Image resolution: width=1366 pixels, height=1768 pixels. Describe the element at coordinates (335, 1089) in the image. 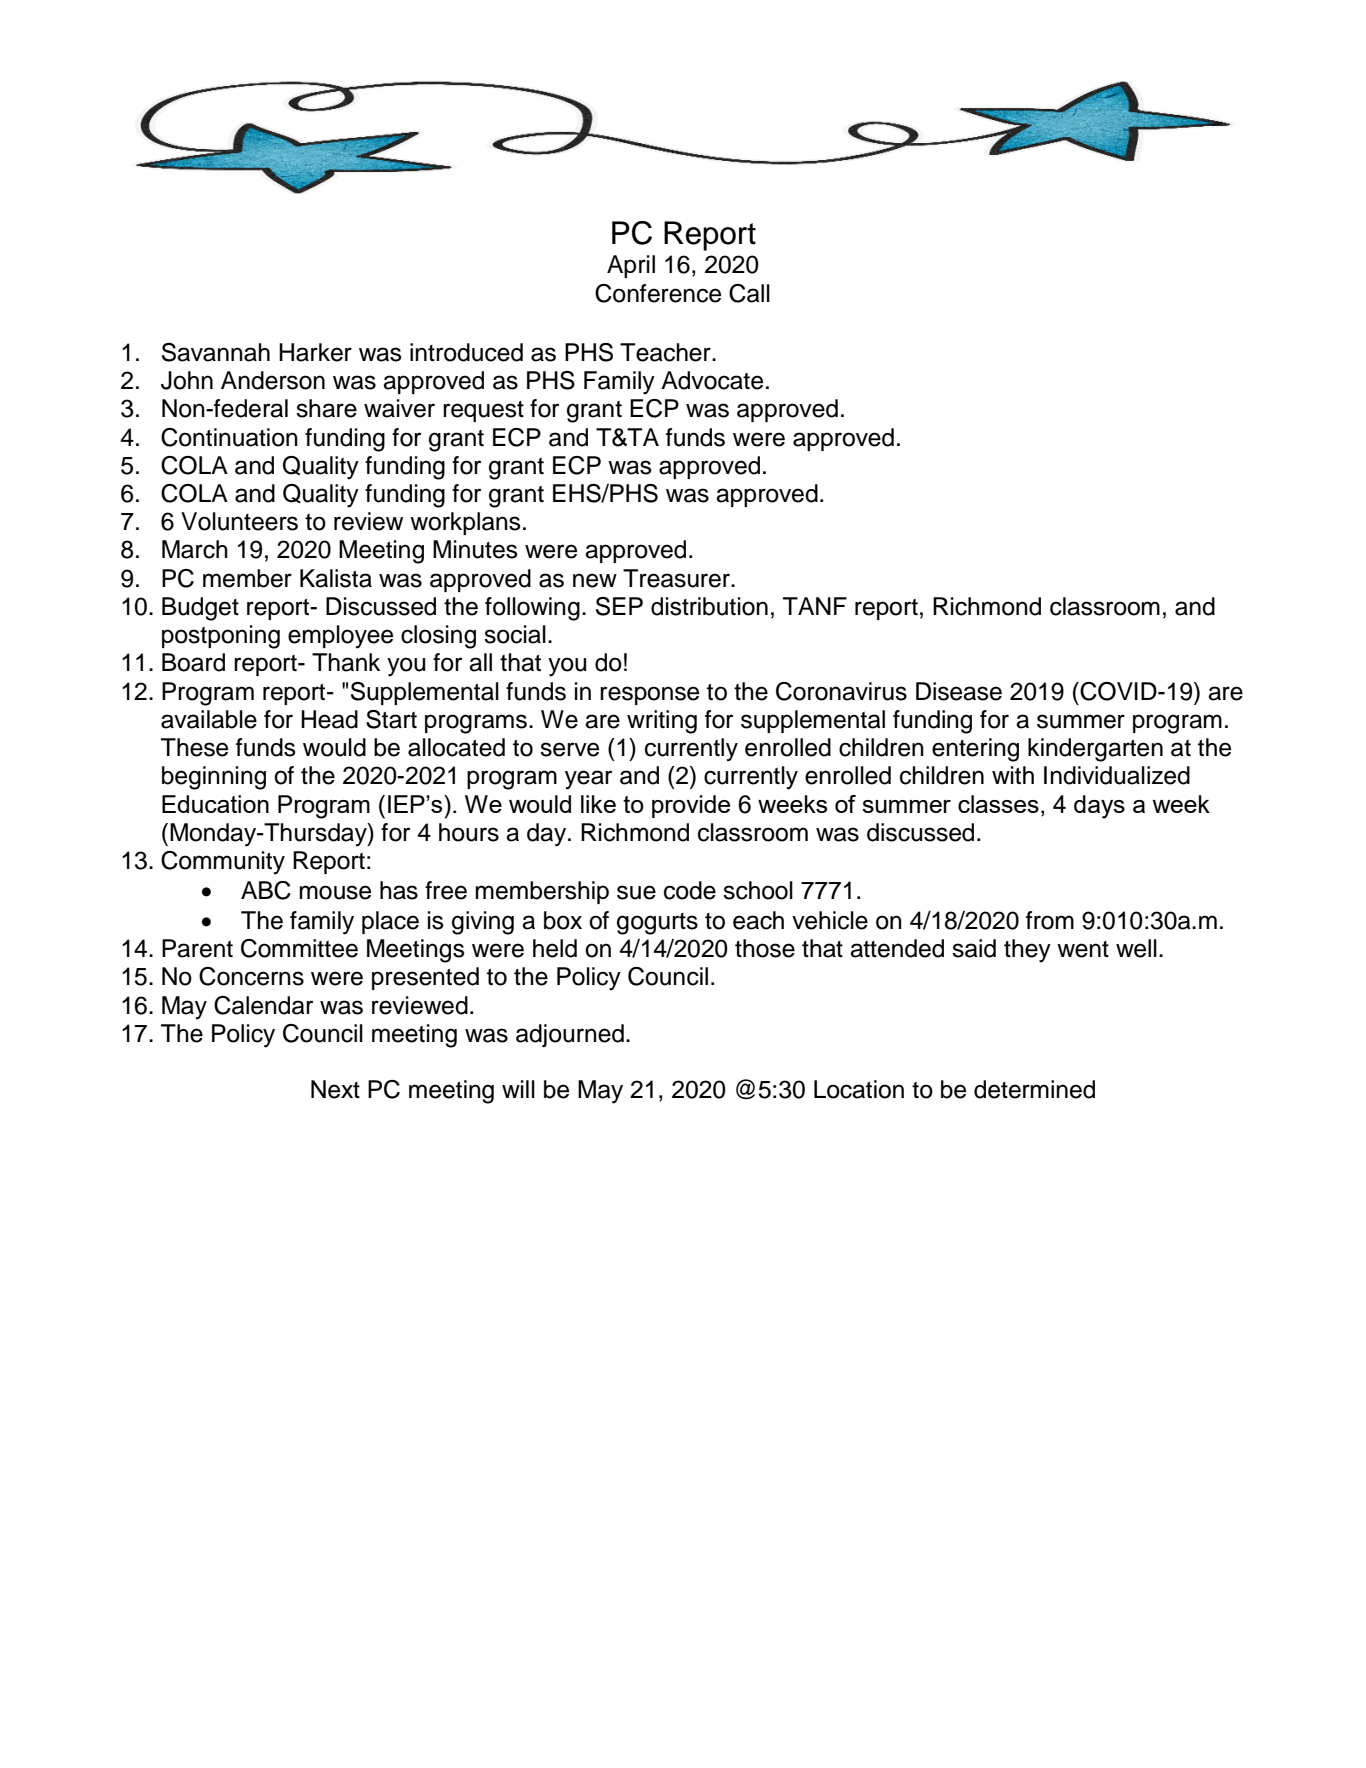

I see `Next` at that location.
